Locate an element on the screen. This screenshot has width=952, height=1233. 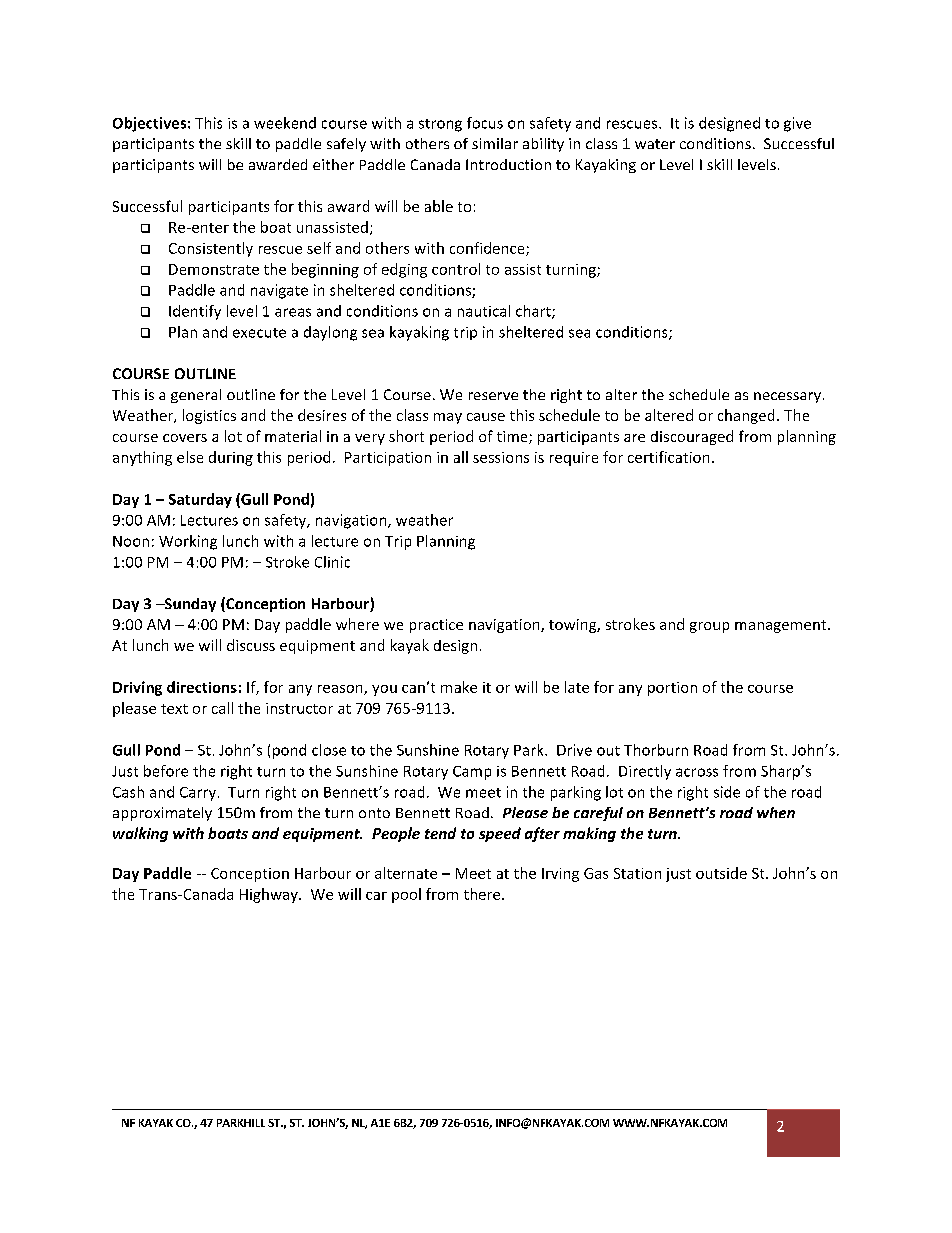
Station is located at coordinates (637, 873).
